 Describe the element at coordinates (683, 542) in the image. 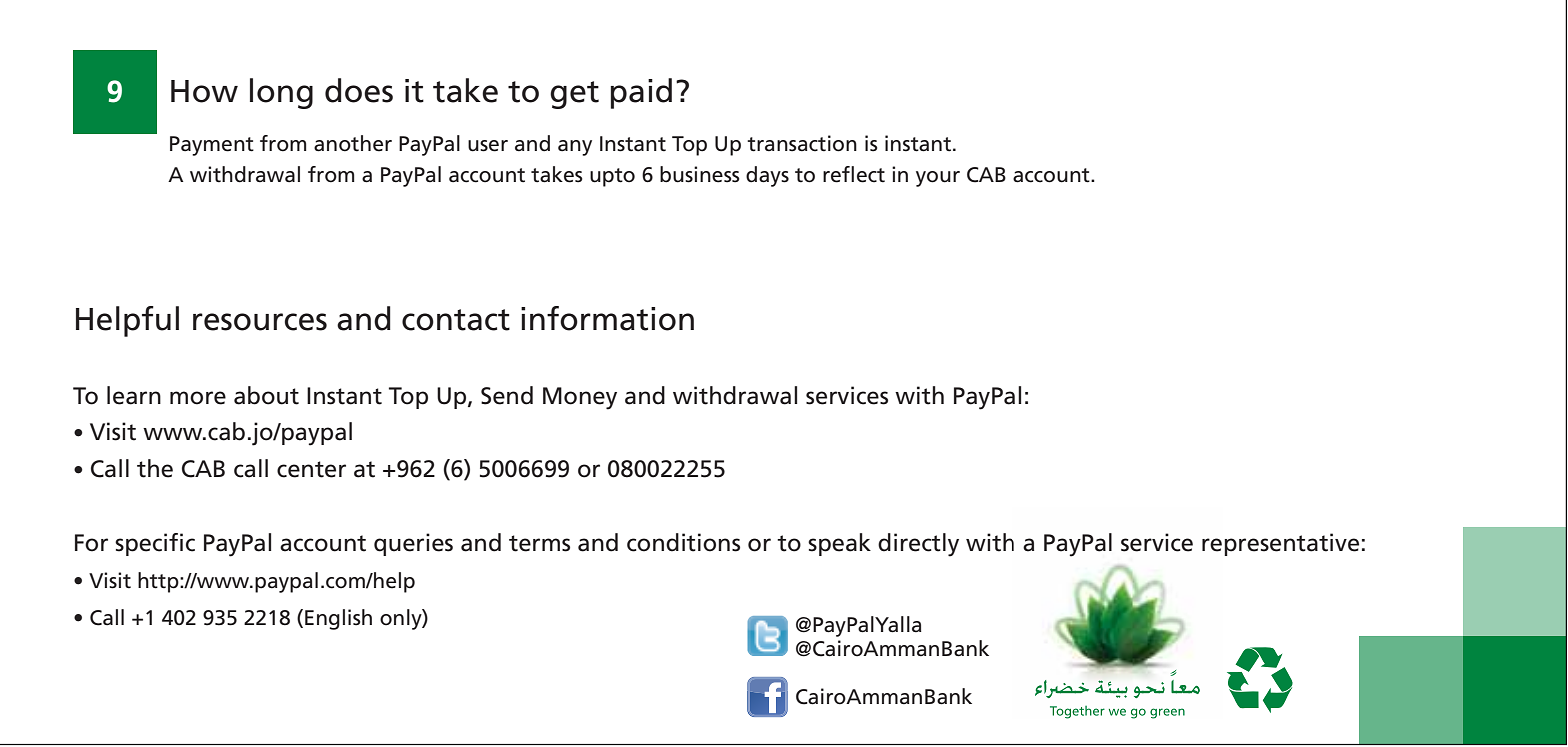

I see `conditions` at that location.
